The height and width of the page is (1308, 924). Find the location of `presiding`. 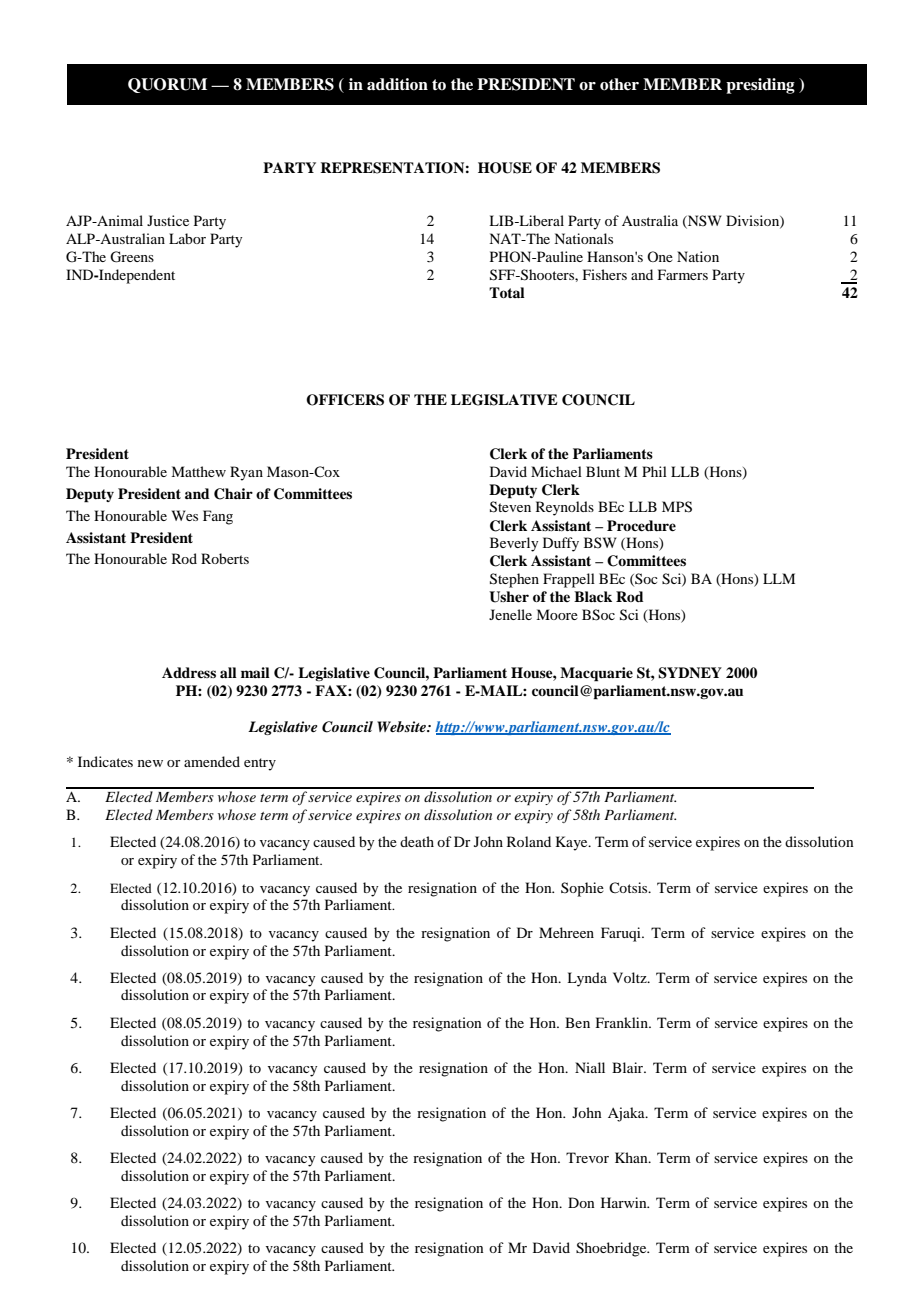

presiding is located at coordinates (760, 86).
